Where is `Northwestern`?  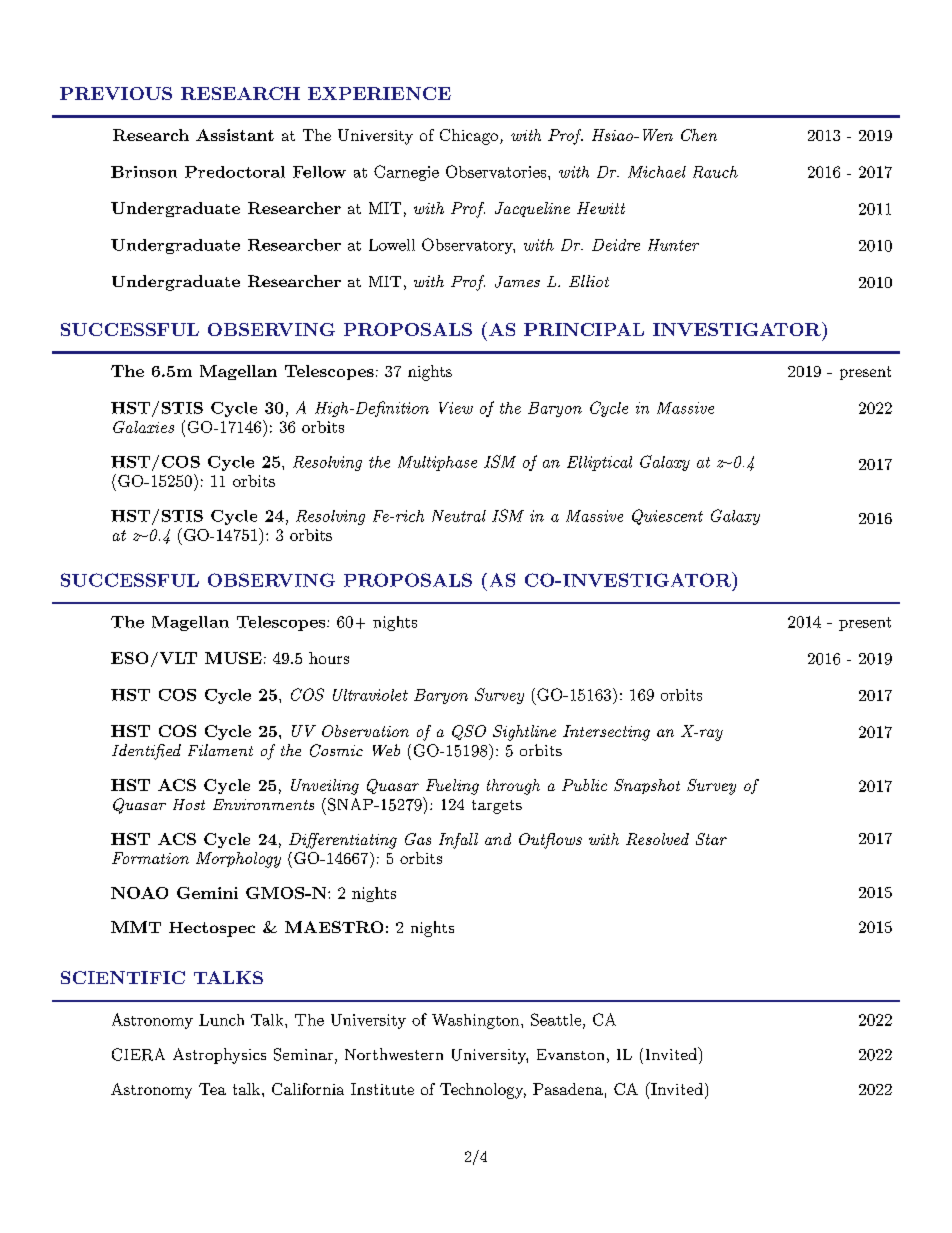 Northwestern is located at coordinates (394, 1054).
